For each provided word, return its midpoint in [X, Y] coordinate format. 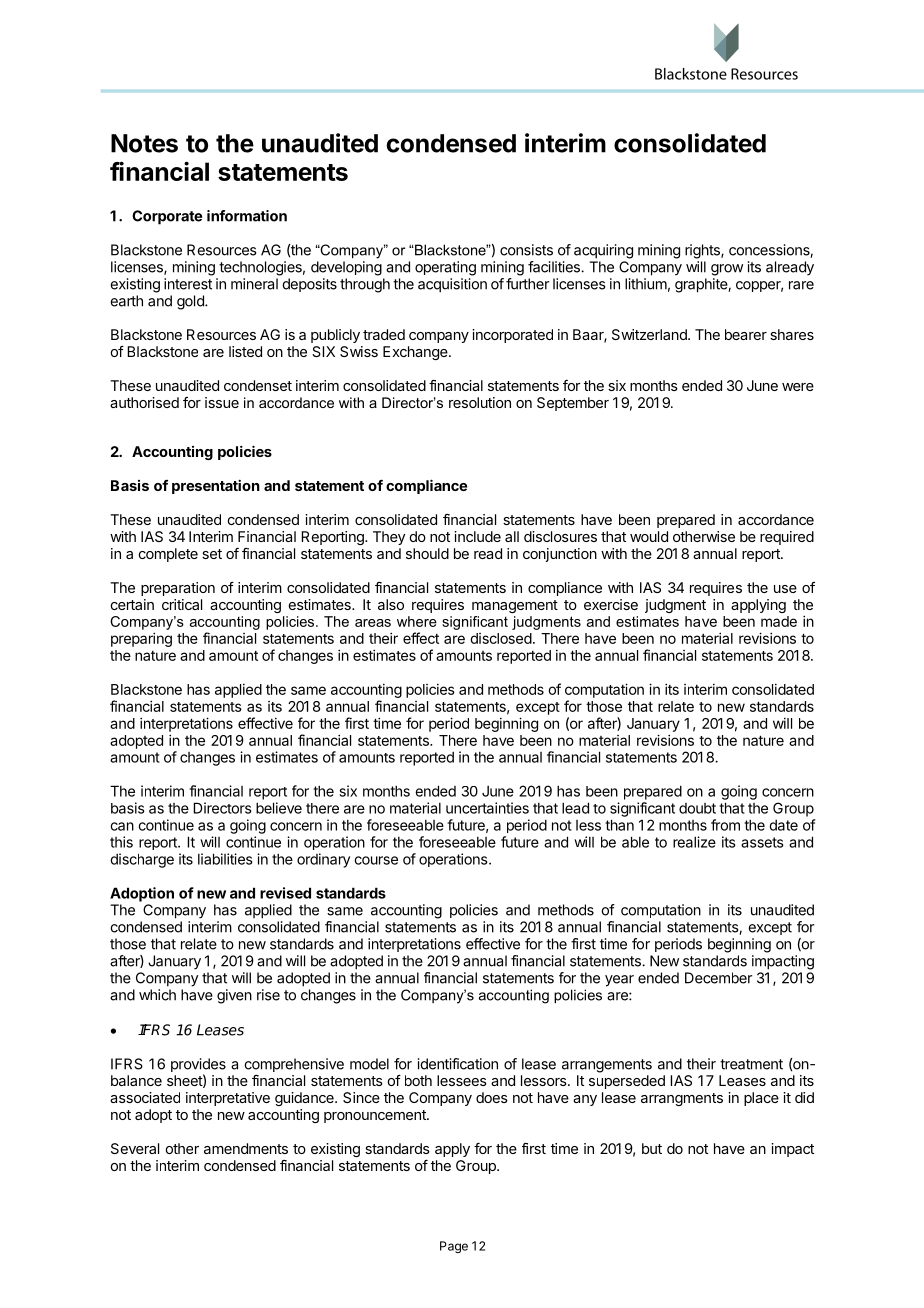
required [787, 538]
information [247, 216]
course [376, 860]
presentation [216, 487]
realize [694, 842]
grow [727, 270]
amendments [246, 1148]
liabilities [225, 859]
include [477, 536]
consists [526, 250]
